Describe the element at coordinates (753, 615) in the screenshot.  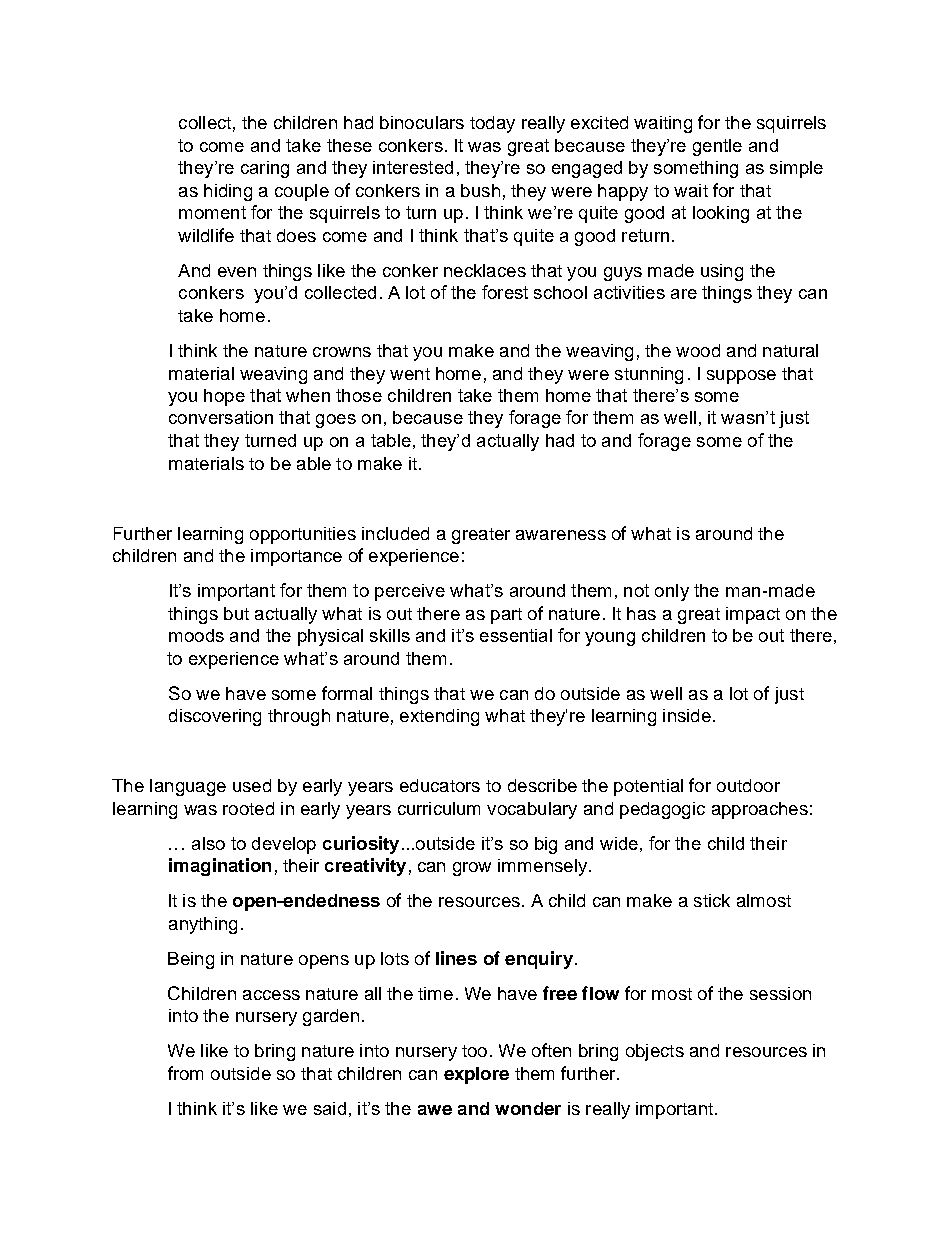
I see `impact` at that location.
